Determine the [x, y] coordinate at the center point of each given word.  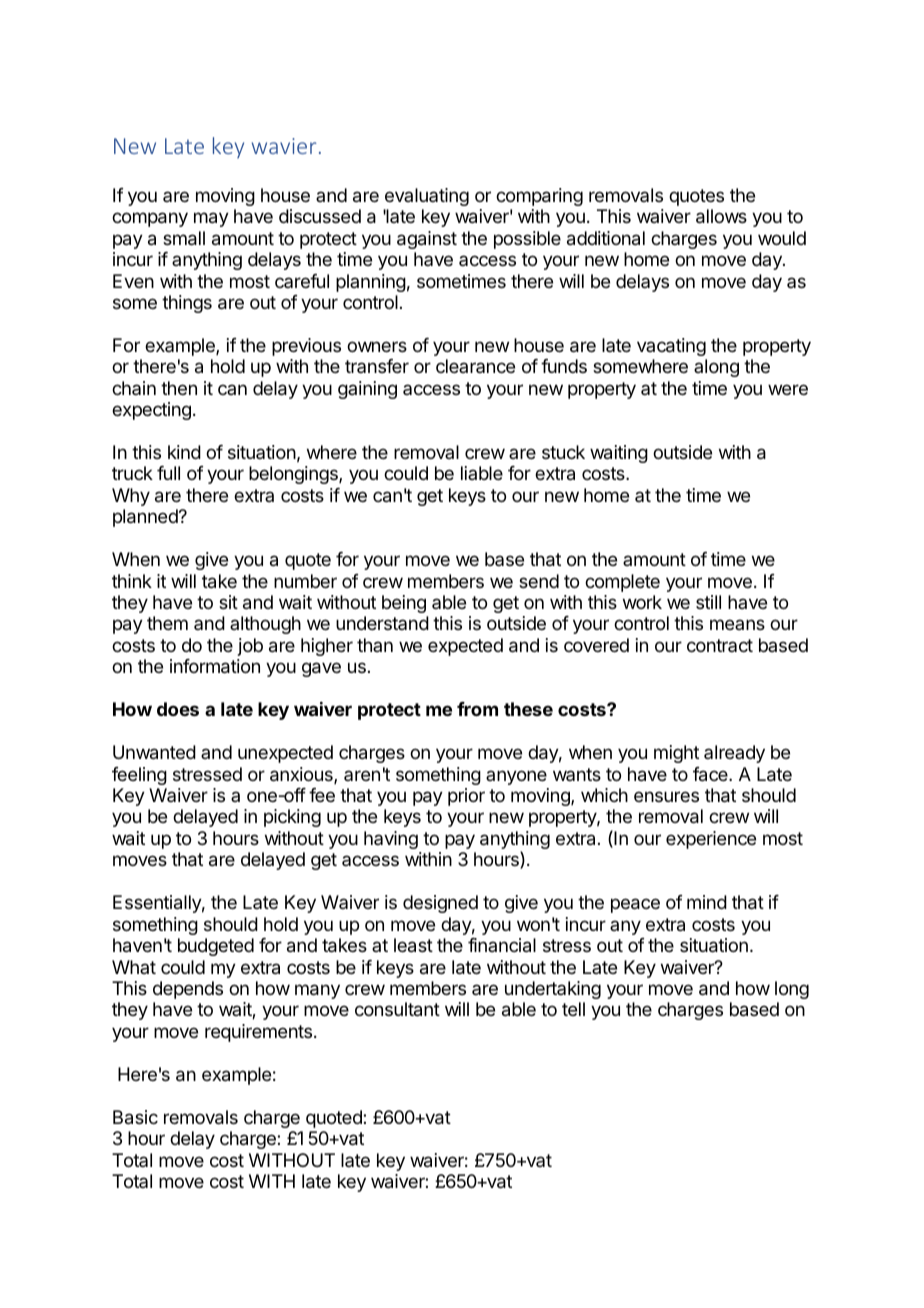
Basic [135, 1117]
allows [721, 216]
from [477, 709]
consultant [397, 1009]
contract [720, 645]
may [211, 219]
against [427, 240]
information [215, 666]
